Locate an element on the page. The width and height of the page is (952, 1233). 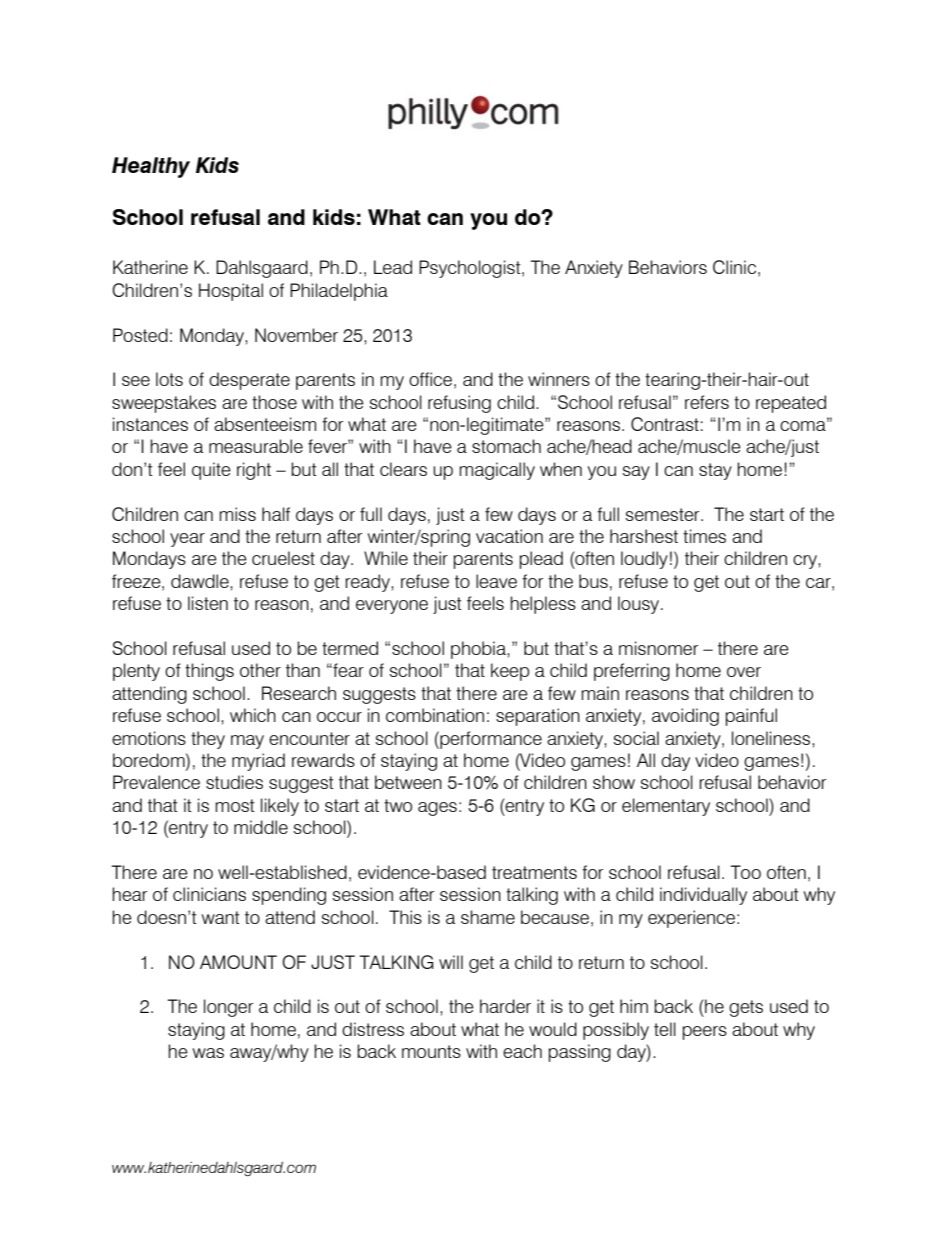
say is located at coordinates (636, 473).
